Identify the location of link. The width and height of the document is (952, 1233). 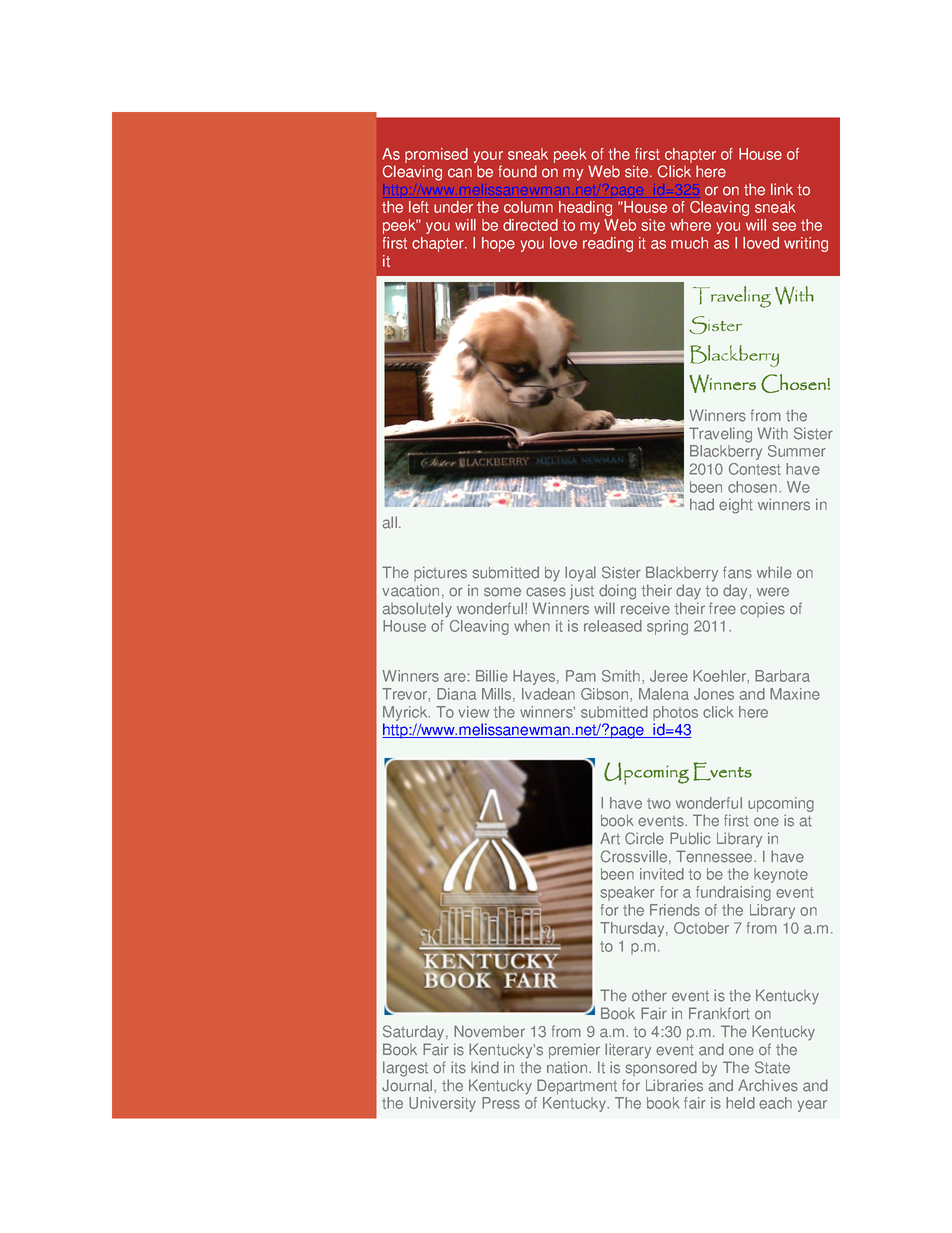
(782, 189).
